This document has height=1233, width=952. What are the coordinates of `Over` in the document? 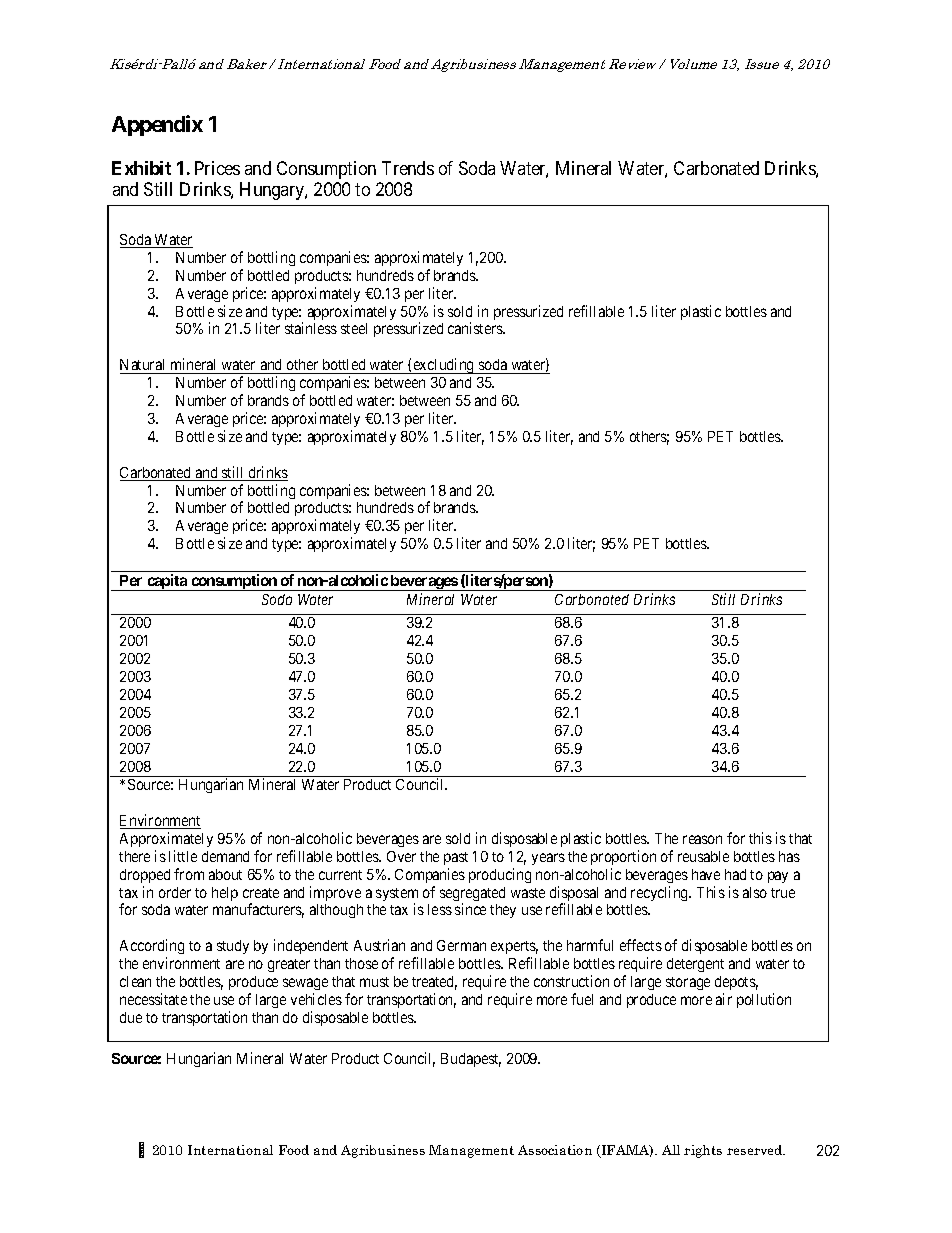 It's located at (401, 856).
